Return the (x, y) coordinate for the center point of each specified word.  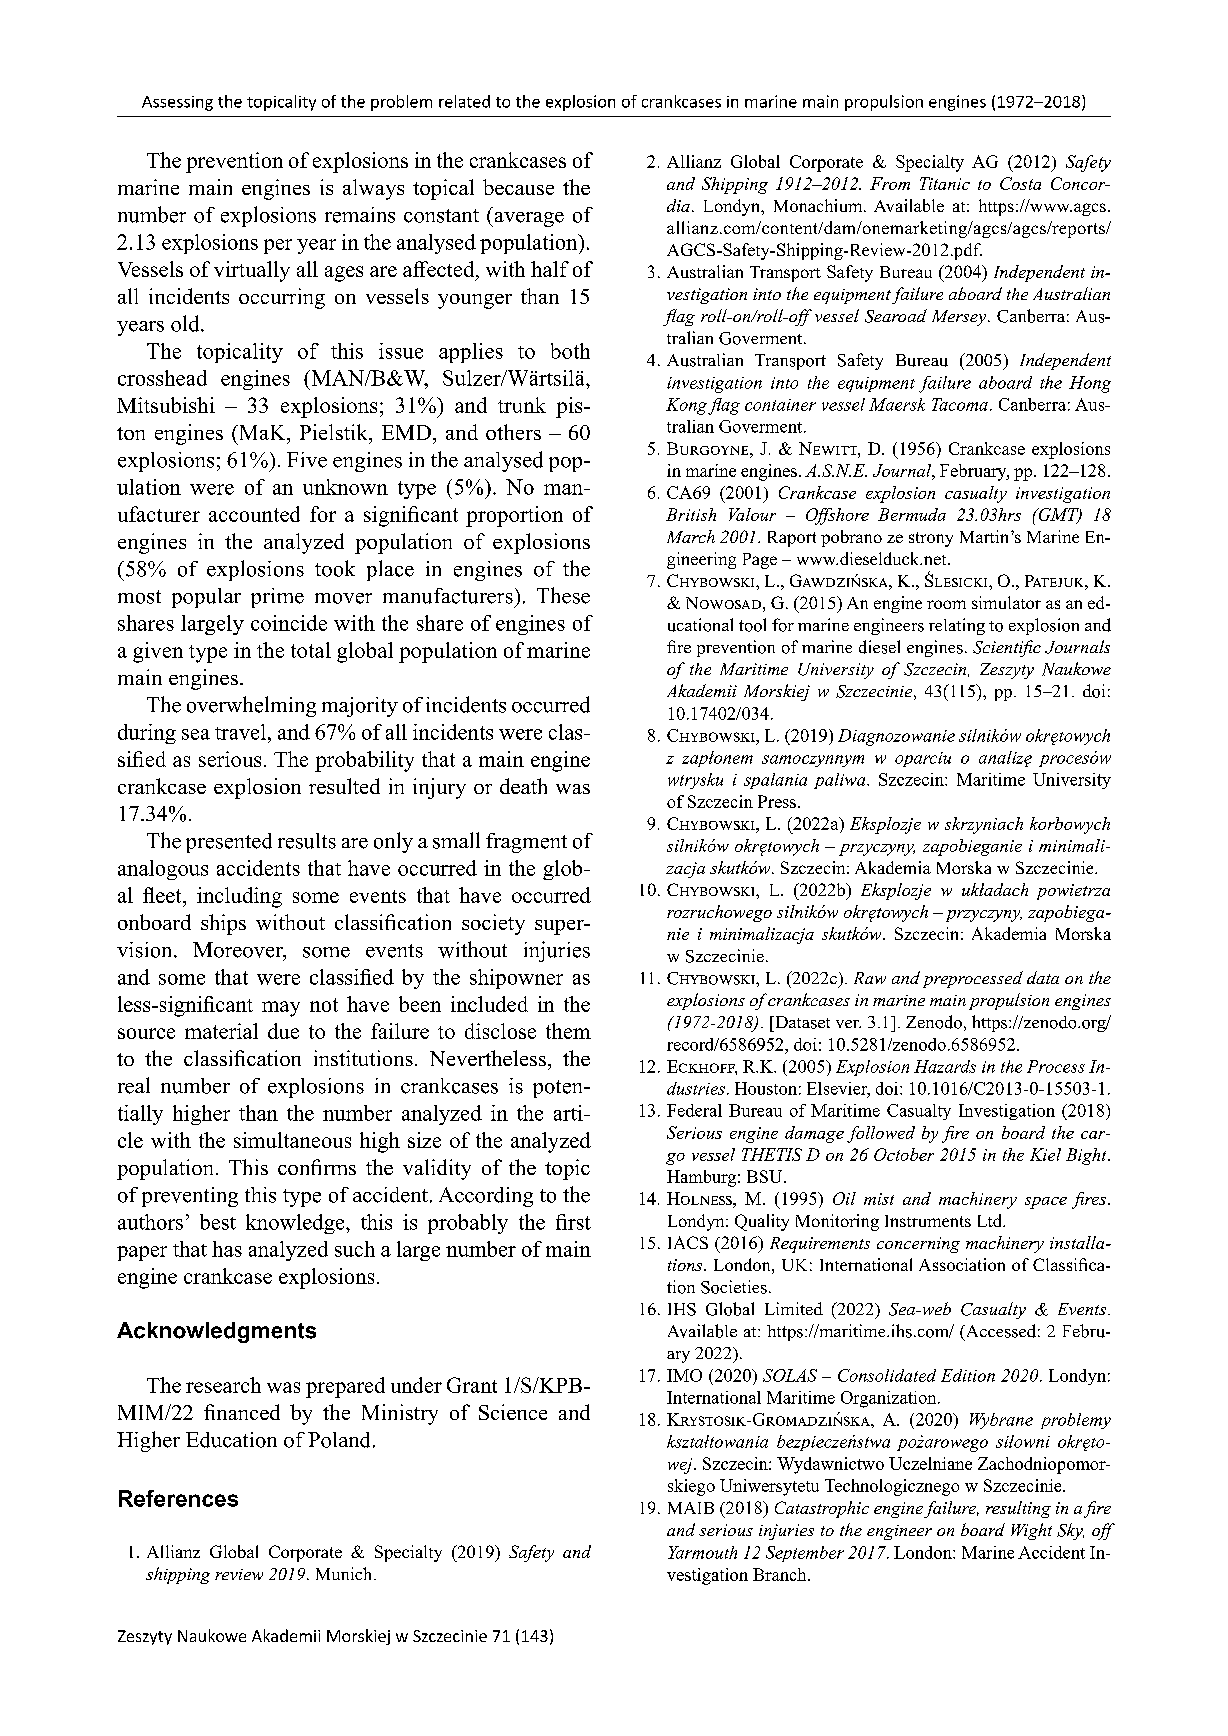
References (178, 1498)
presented (229, 843)
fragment (526, 843)
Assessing (177, 103)
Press (777, 801)
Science (513, 1412)
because (518, 187)
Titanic (945, 183)
